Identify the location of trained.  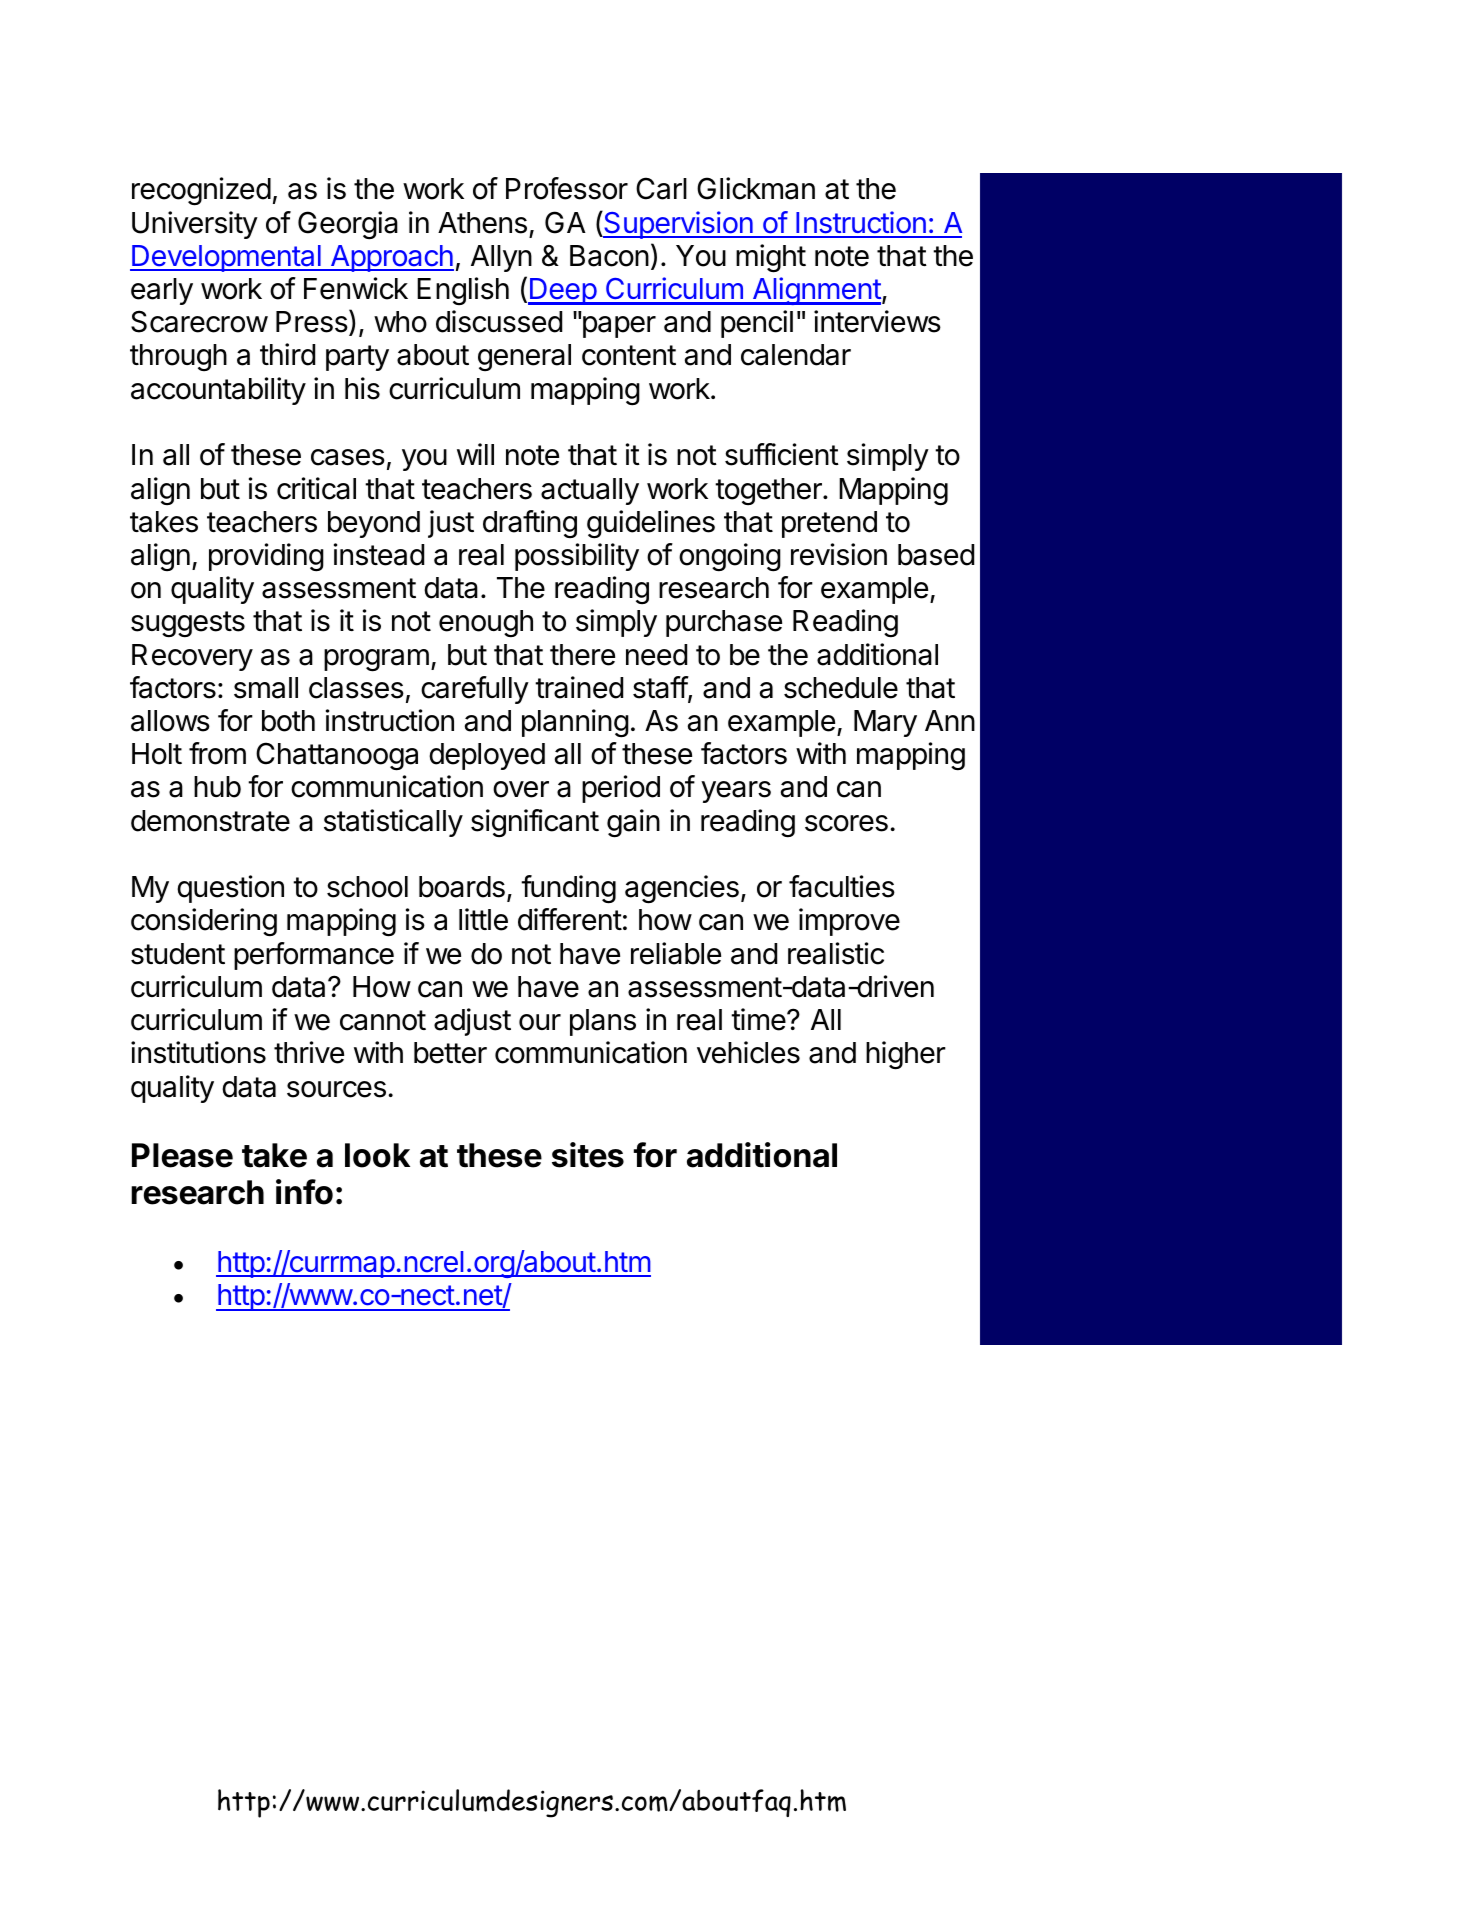
(579, 687).
